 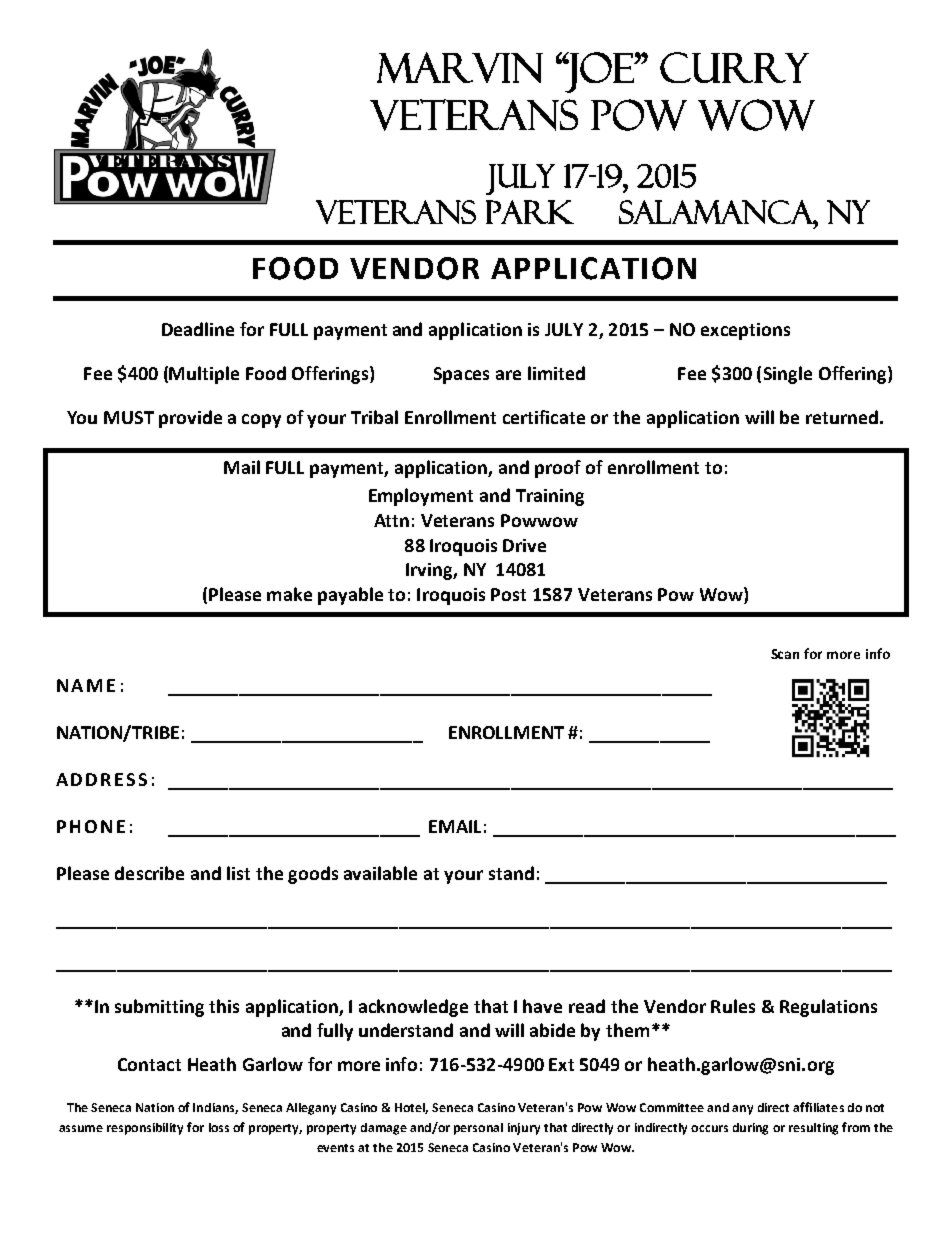 What do you see at coordinates (734, 67) in the screenshot?
I see `Curry` at bounding box center [734, 67].
